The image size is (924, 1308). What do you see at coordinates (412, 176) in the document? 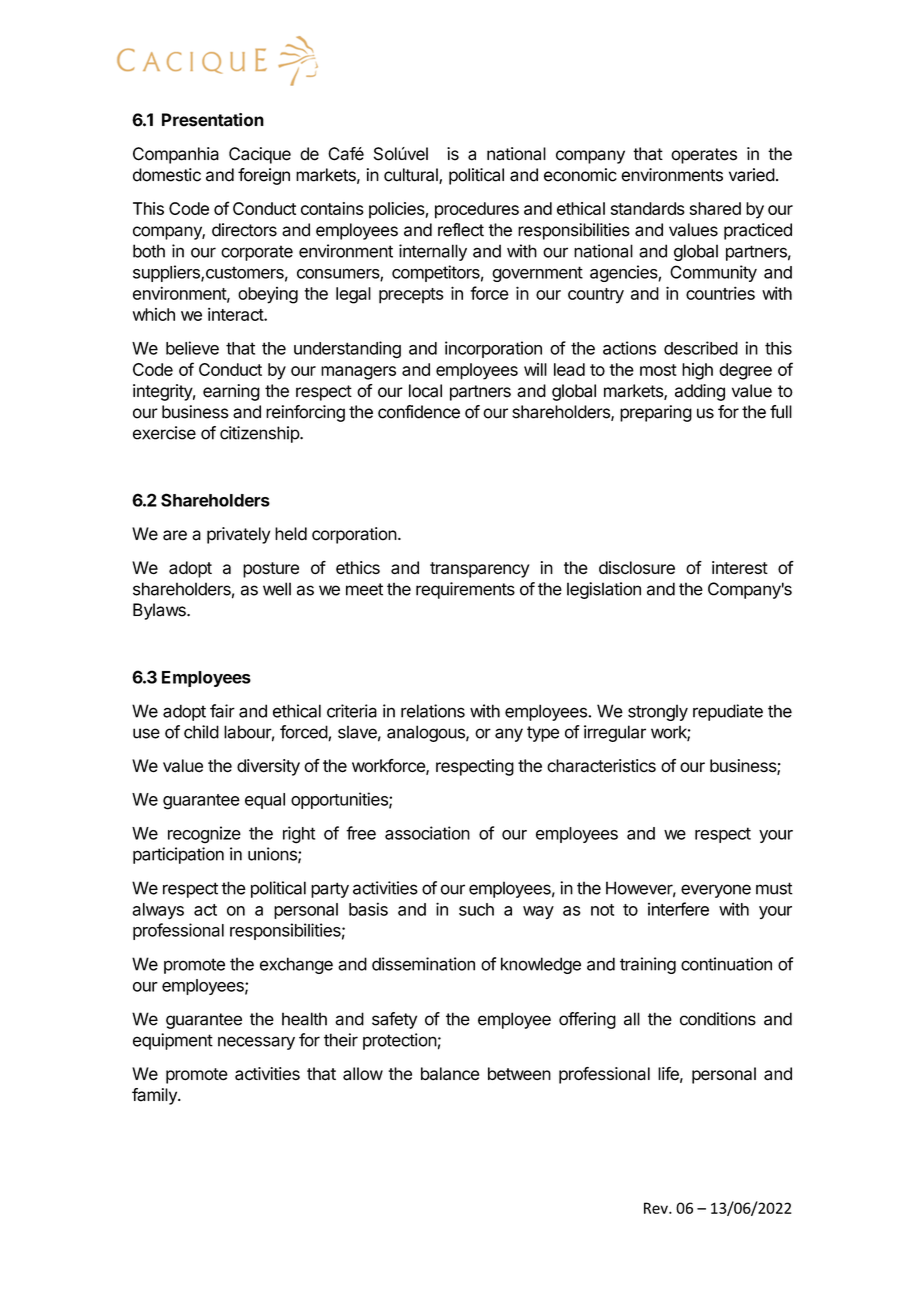
I see `cultural` at bounding box center [412, 176].
